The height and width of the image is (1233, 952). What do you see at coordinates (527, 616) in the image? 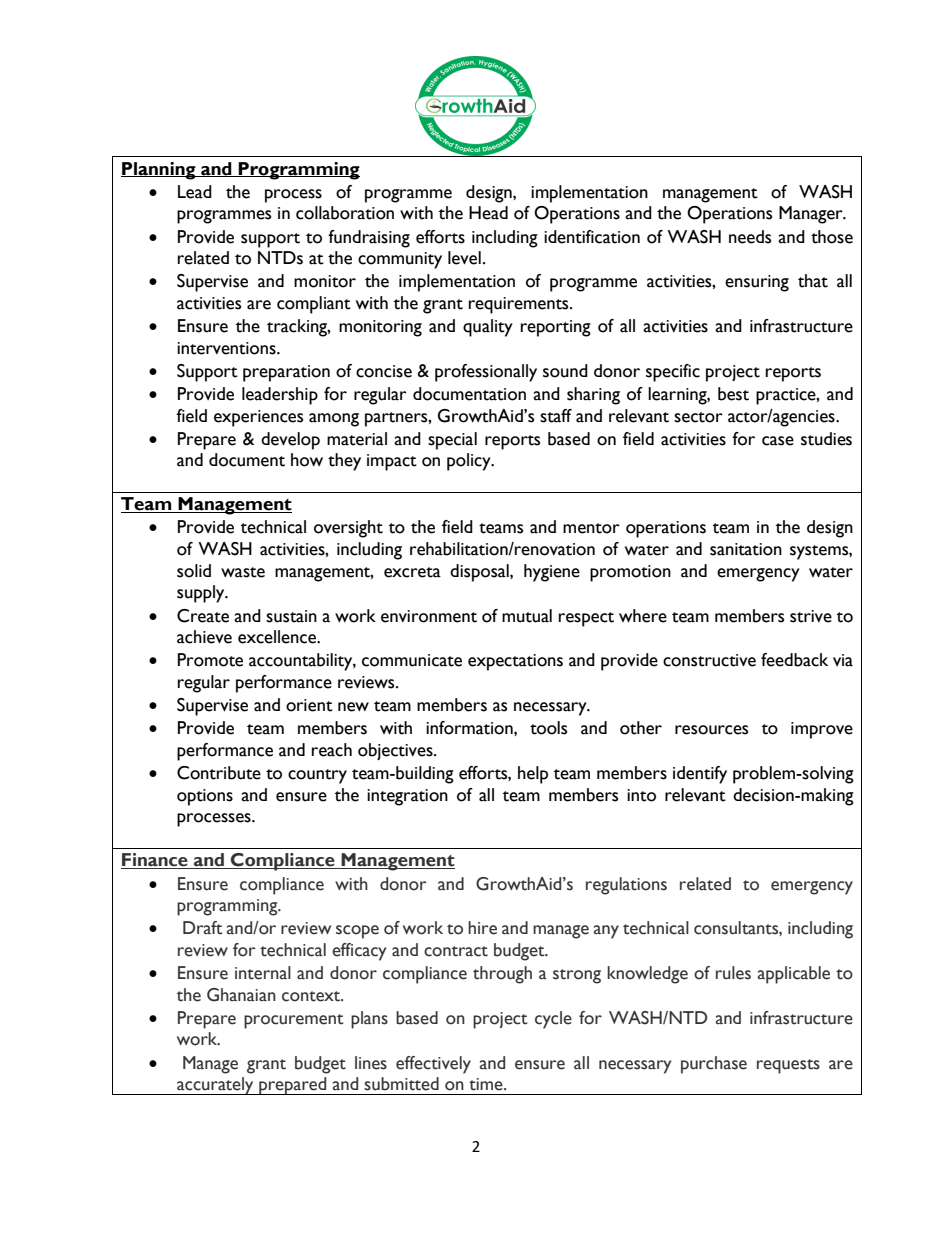
I see `mutual` at bounding box center [527, 616].
